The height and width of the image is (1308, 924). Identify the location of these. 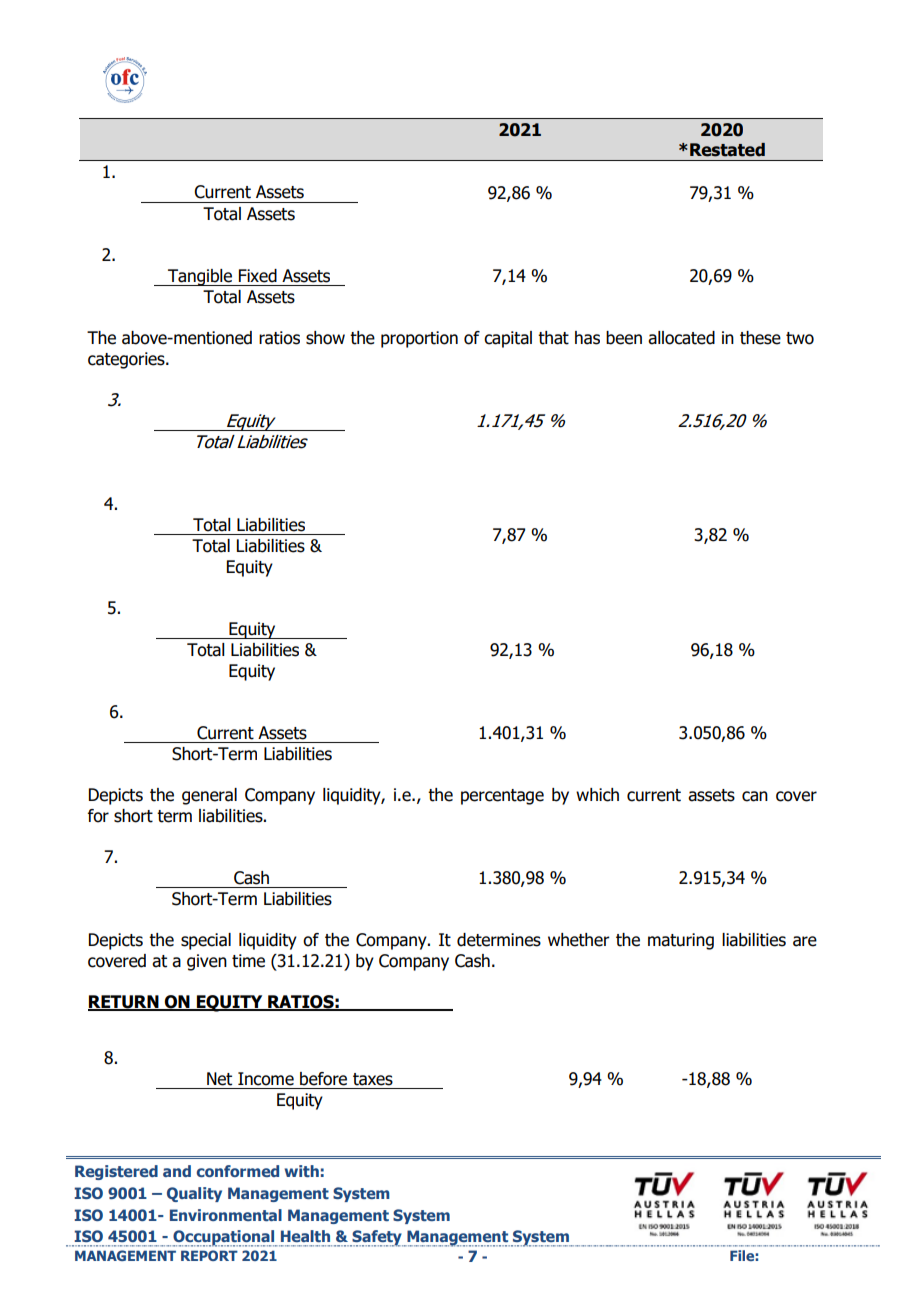
(760, 338).
